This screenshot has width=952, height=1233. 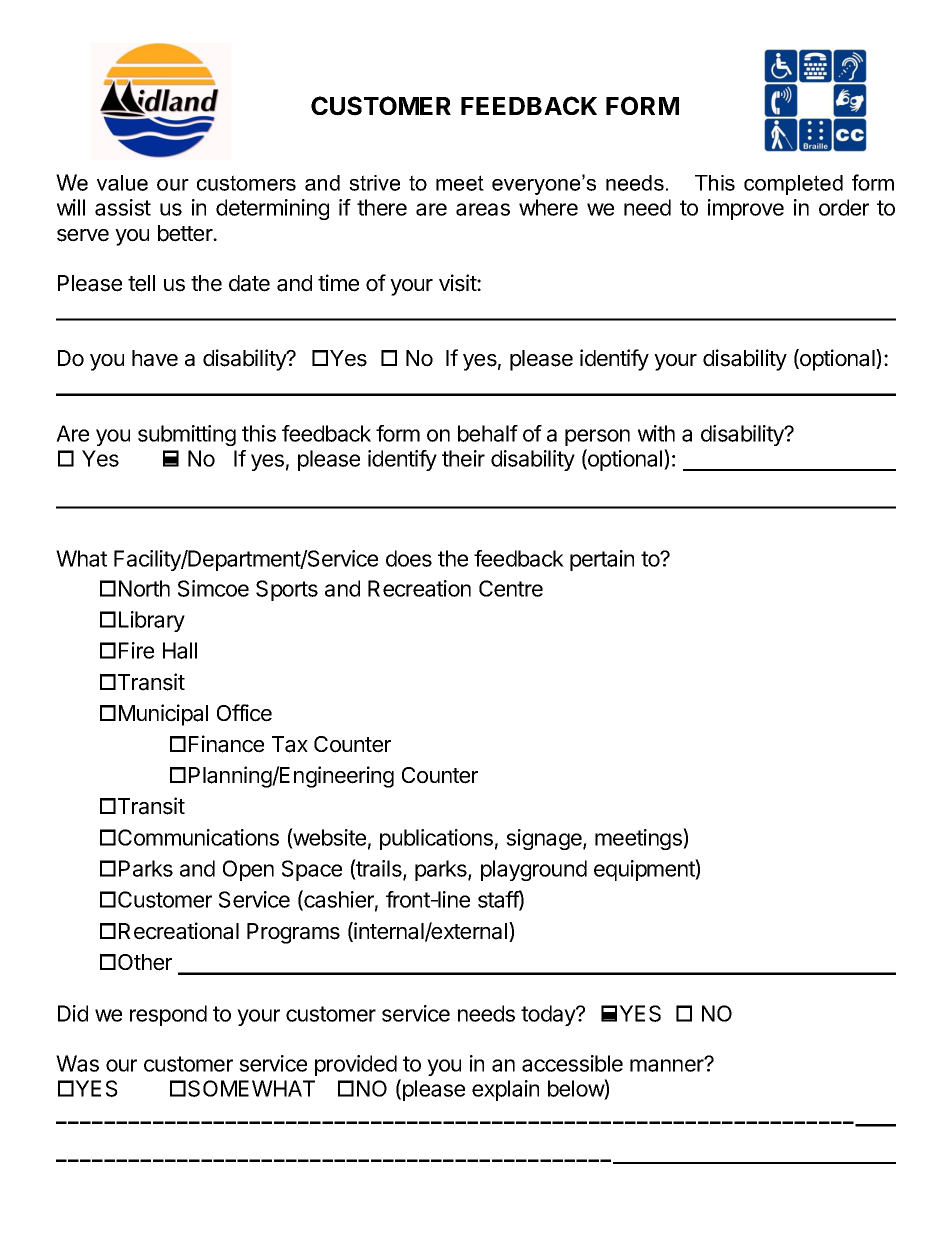 I want to click on respond, so click(x=168, y=1015).
